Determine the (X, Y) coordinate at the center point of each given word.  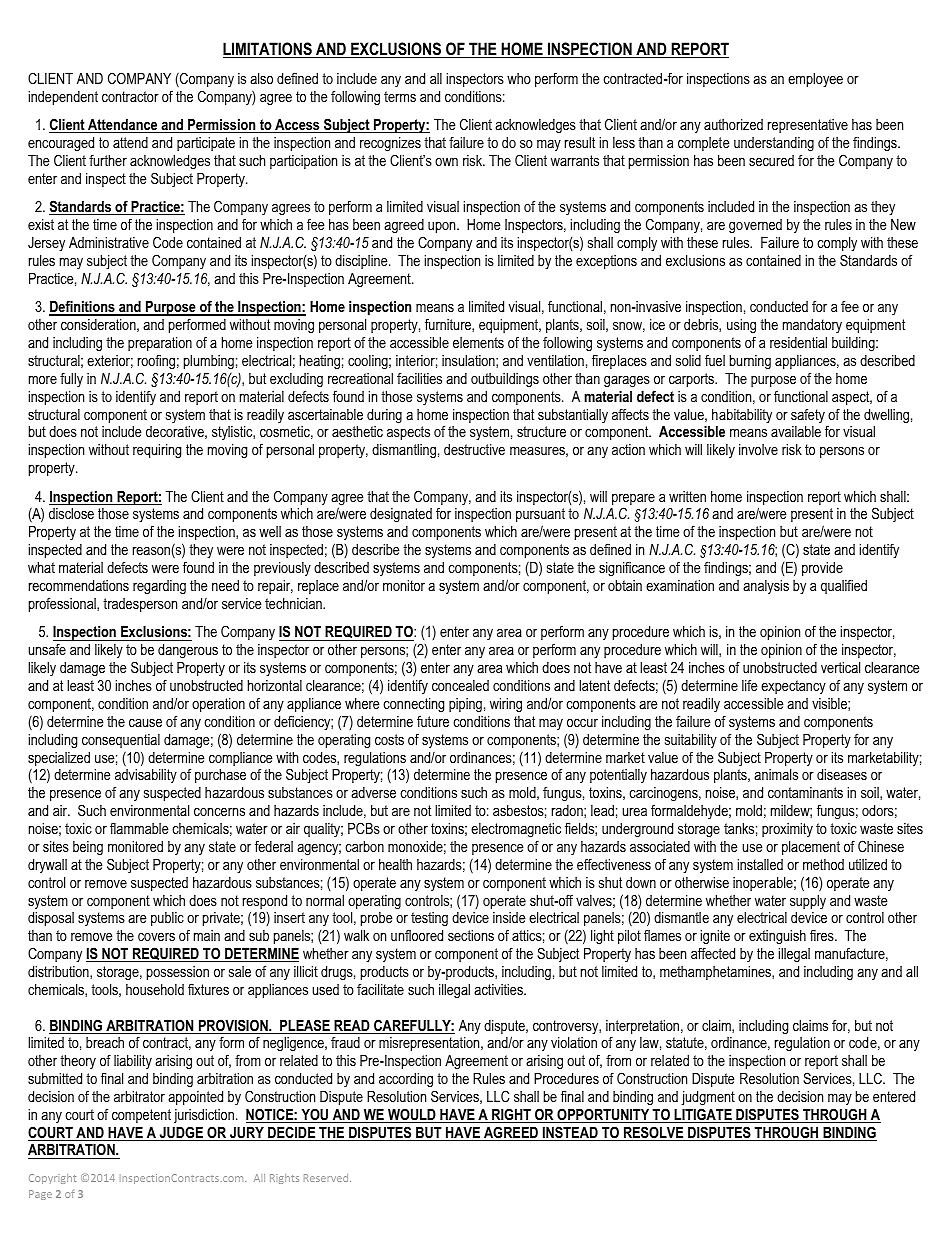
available (796, 431)
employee (815, 80)
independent (63, 98)
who (519, 78)
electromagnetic (516, 830)
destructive (474, 449)
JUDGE (181, 1133)
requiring (157, 451)
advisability (146, 778)
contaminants (805, 792)
